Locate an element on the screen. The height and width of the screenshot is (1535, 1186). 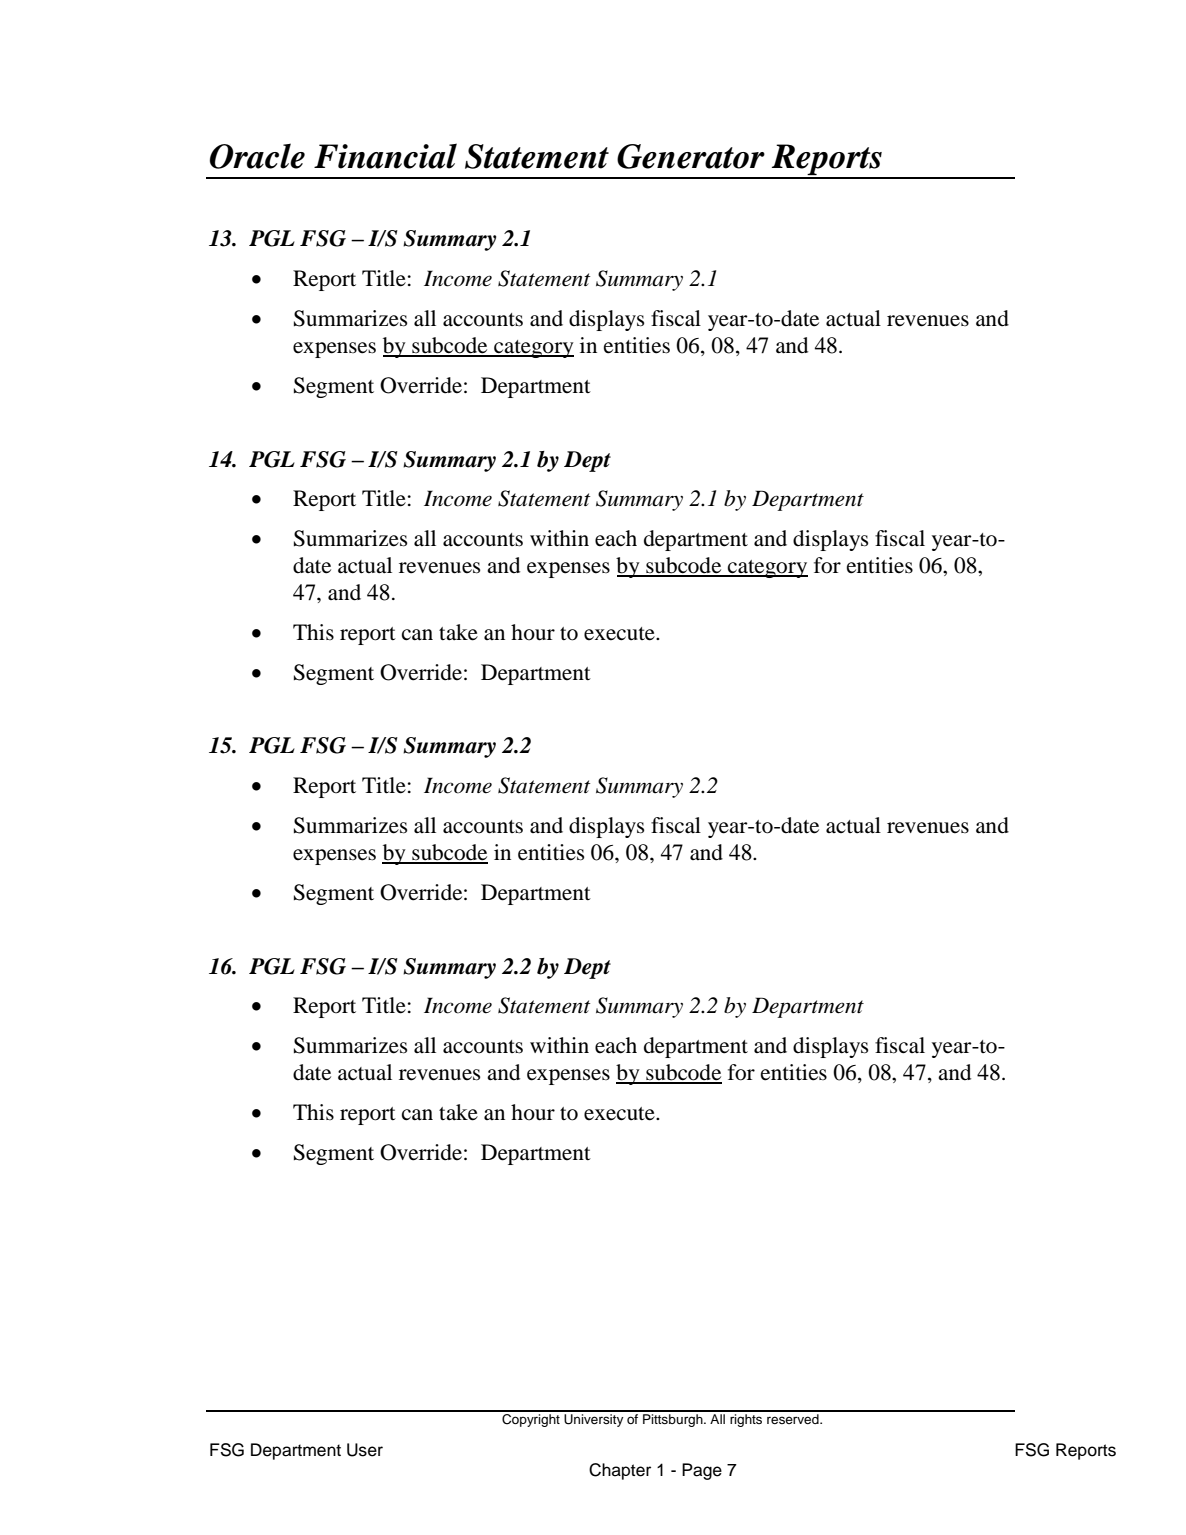
Page is located at coordinates (702, 1471).
